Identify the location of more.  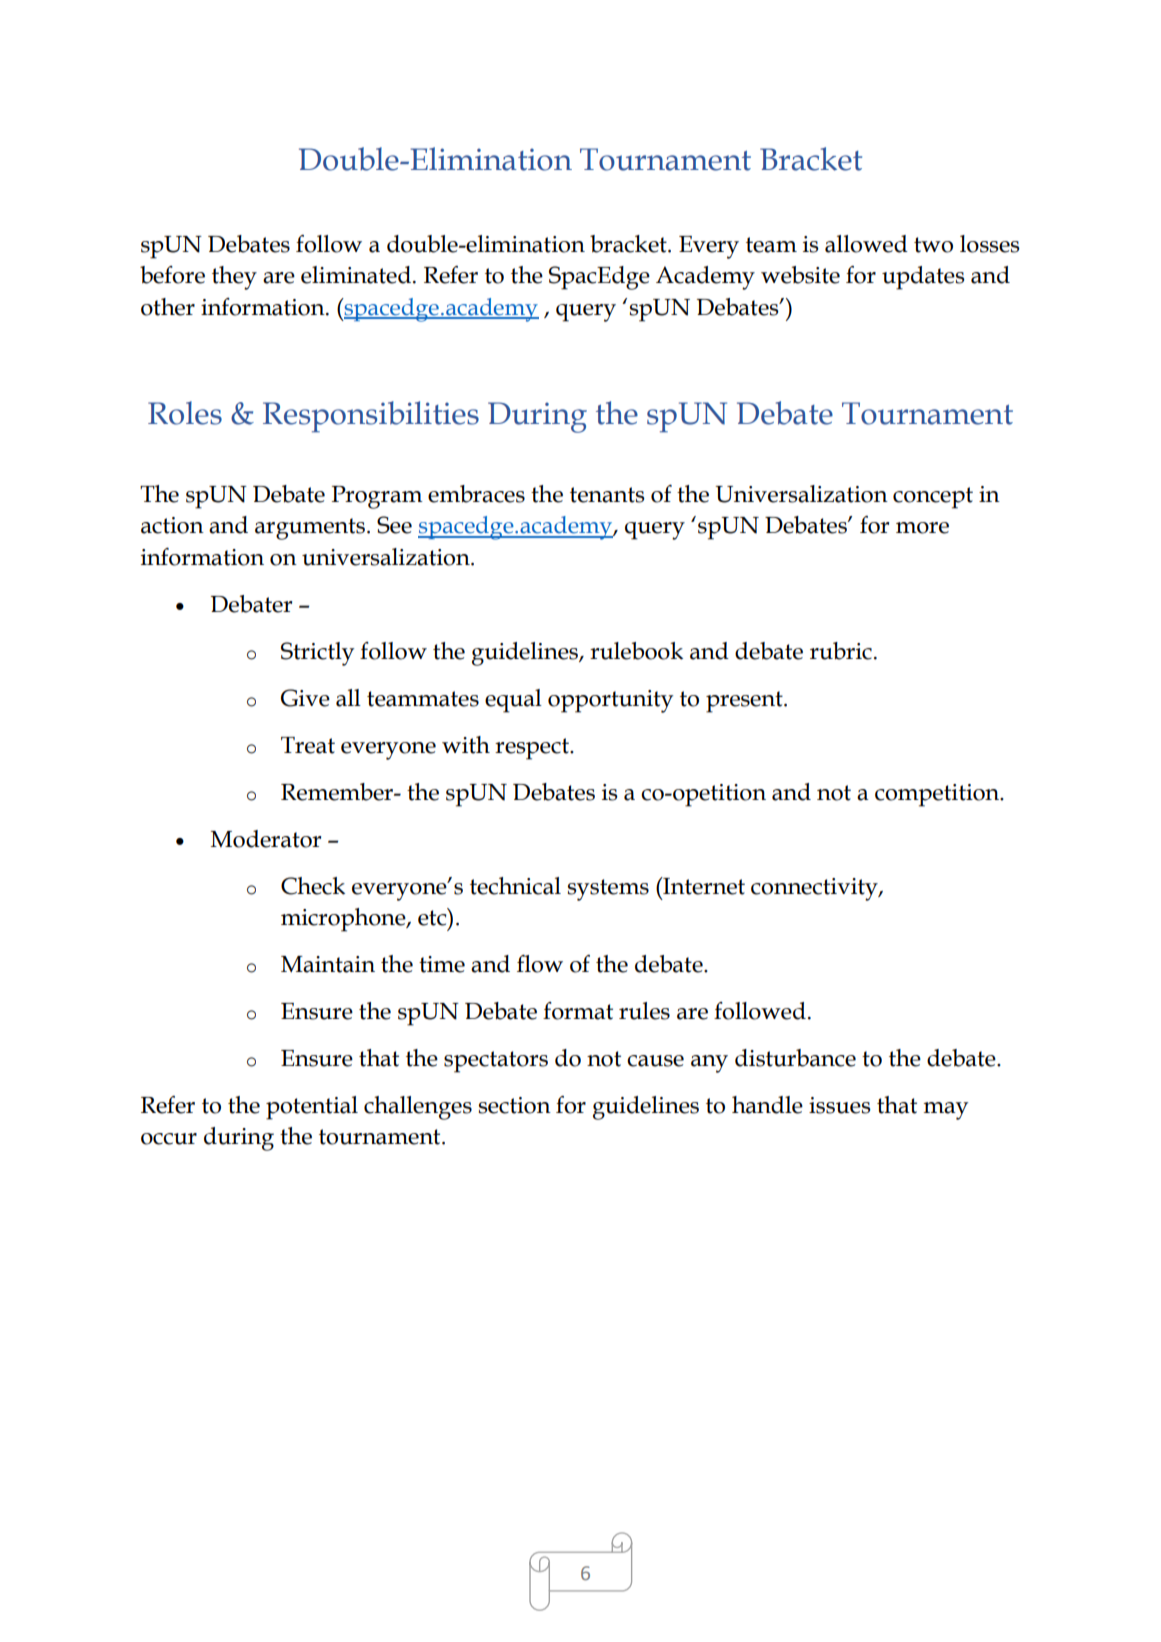
(922, 528).
